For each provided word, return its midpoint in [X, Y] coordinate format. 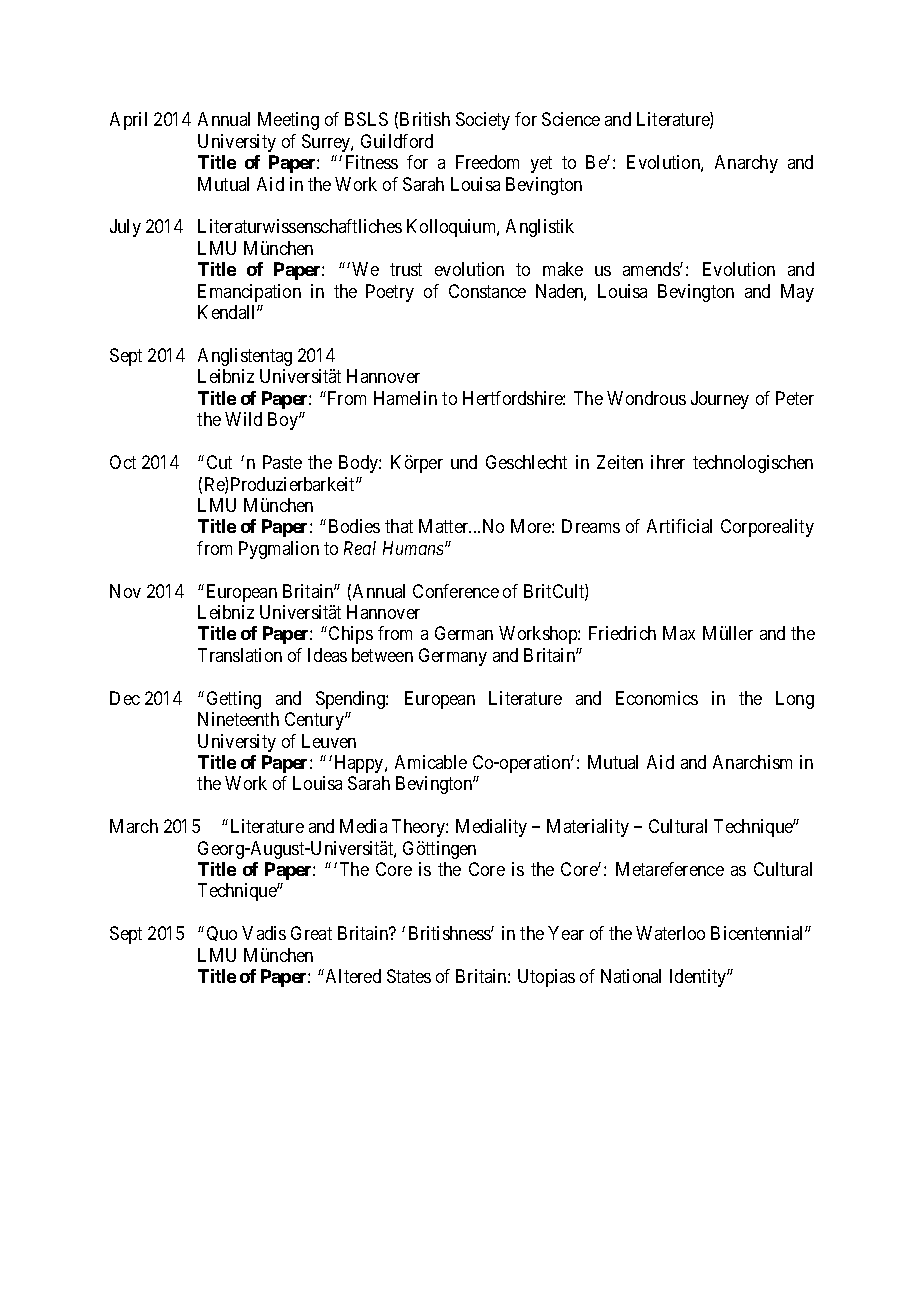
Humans [414, 548]
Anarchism [752, 762]
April [128, 121]
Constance [487, 291]
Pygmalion [279, 550]
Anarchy [746, 164]
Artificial [679, 526]
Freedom [487, 162]
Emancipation [249, 293]
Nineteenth [238, 719]
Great [311, 933]
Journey [720, 400]
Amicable [431, 762]
